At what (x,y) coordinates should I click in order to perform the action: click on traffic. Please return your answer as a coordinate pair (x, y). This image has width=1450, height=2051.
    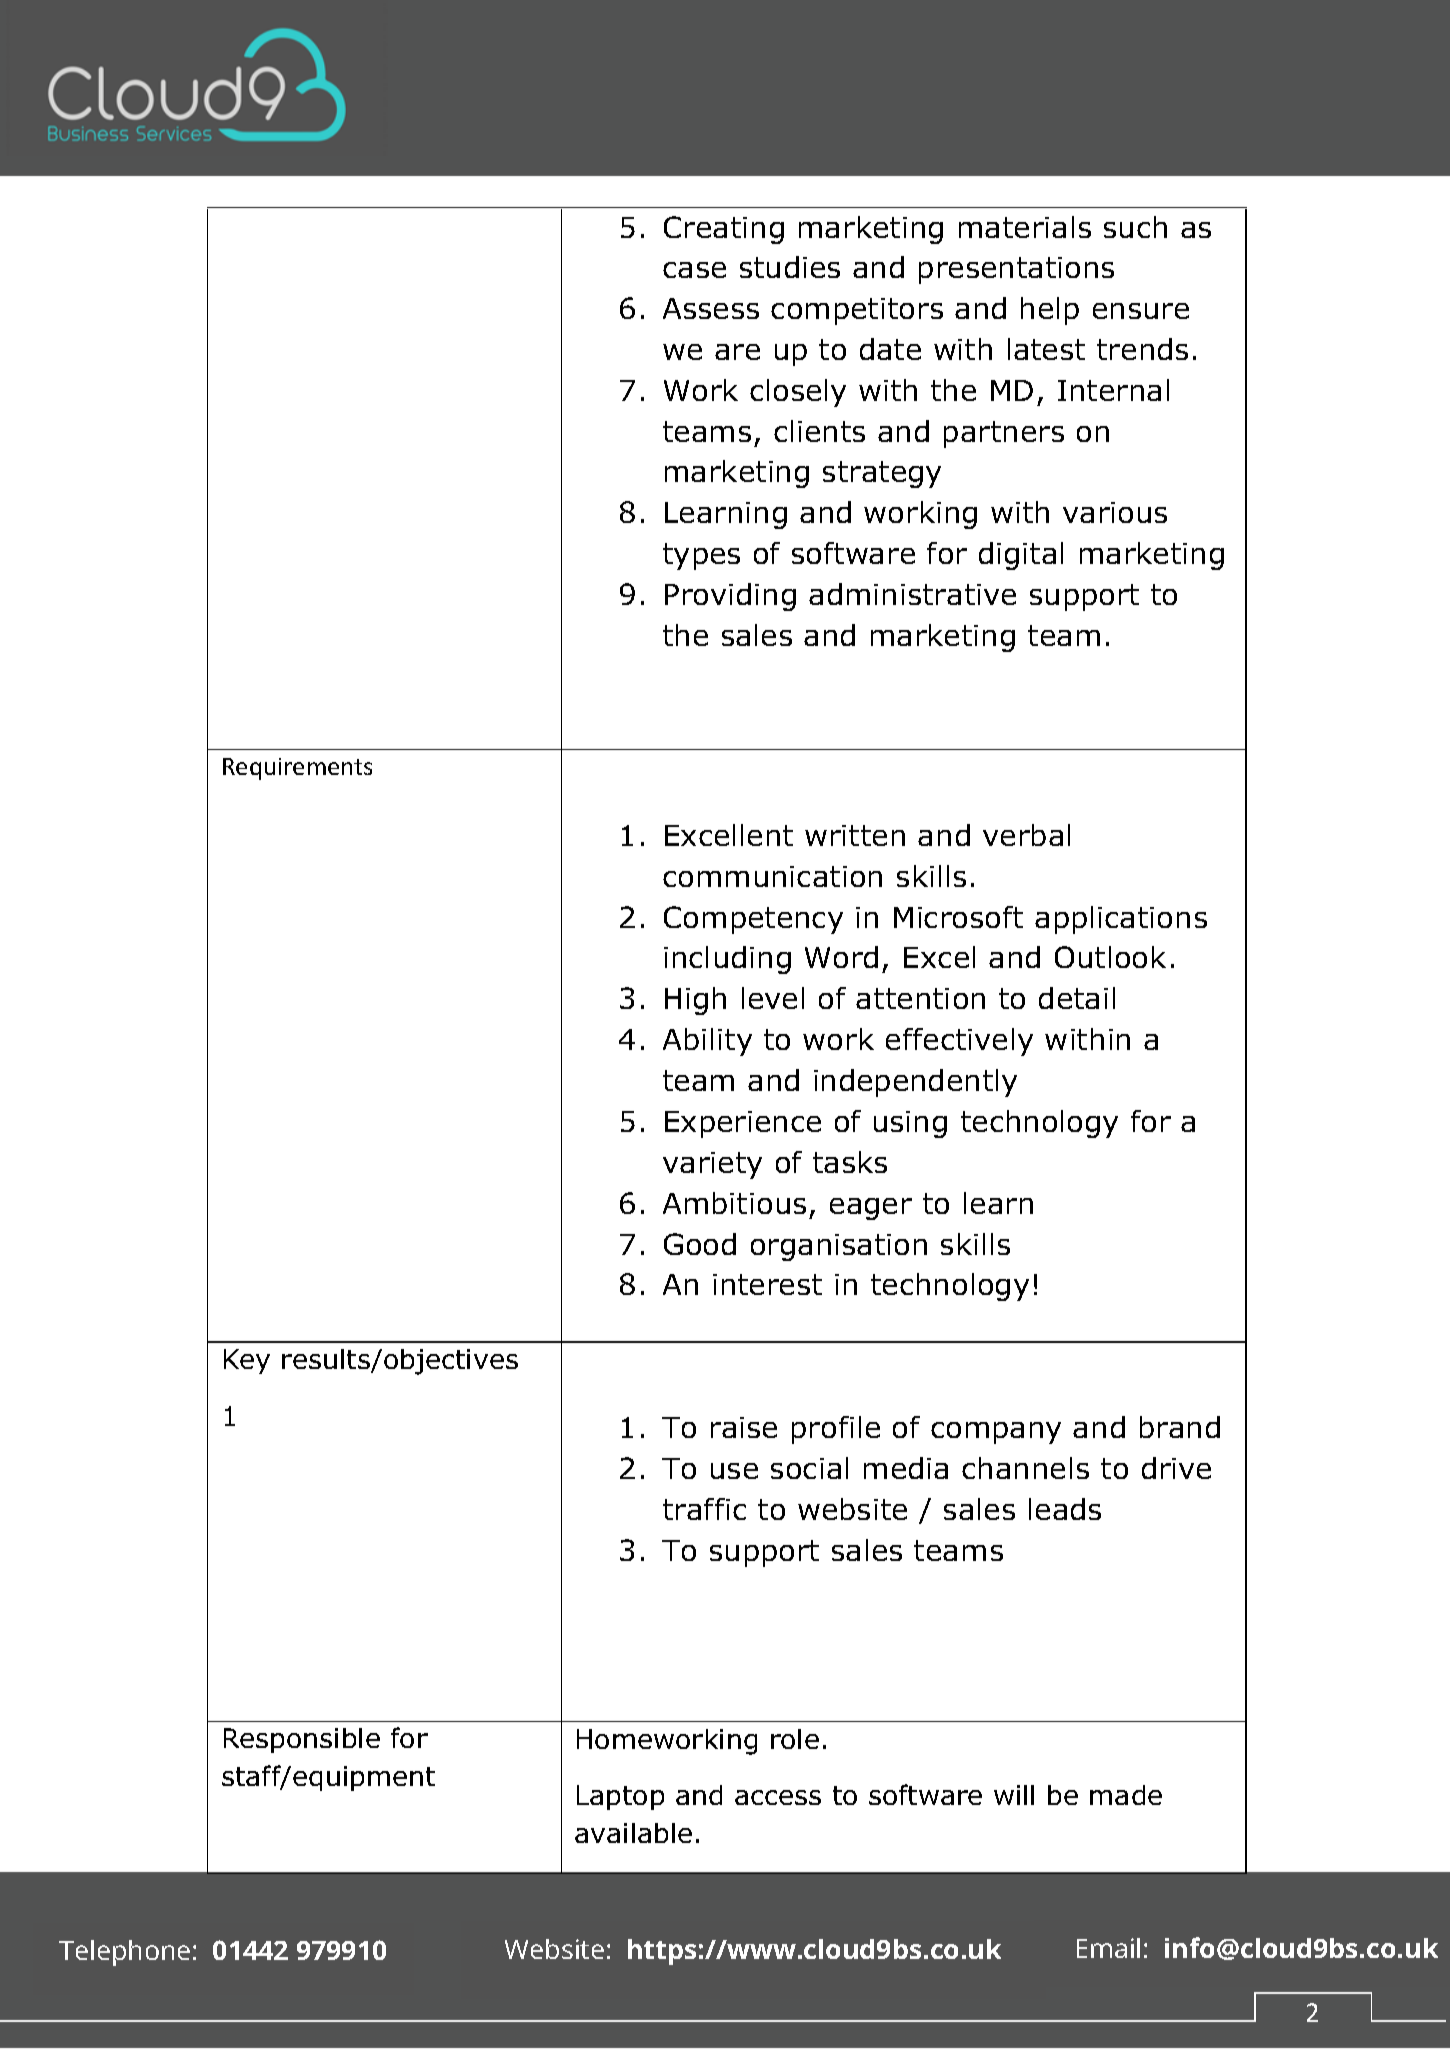
    Looking at the image, I should click on (704, 1509).
